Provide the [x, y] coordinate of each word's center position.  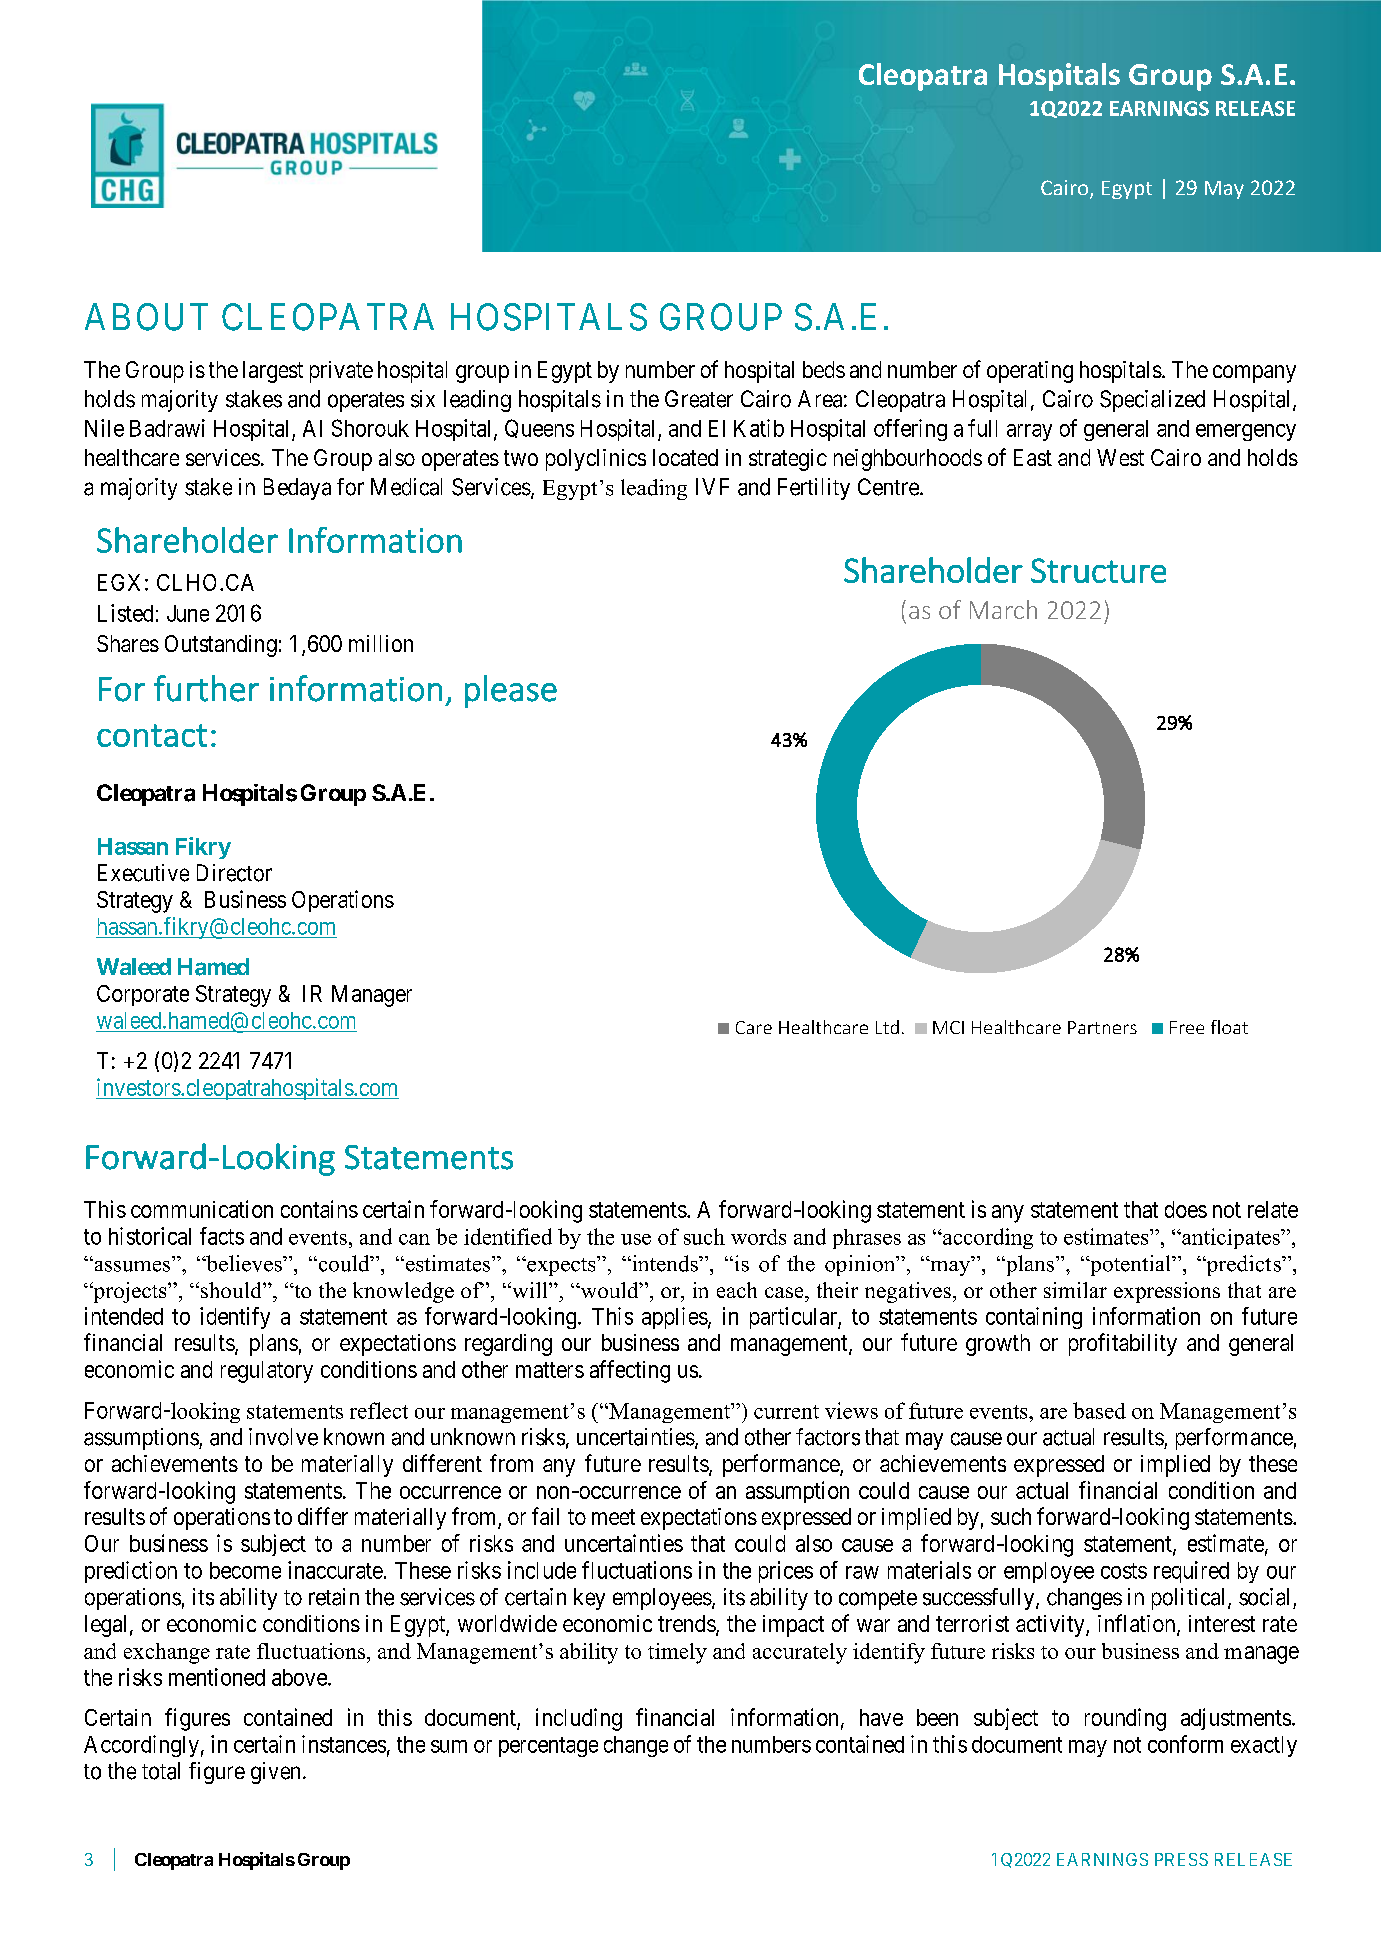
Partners [1102, 1027]
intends [665, 1263]
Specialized [1152, 401]
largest [273, 372]
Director [234, 873]
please [511, 691]
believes [244, 1263]
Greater [699, 399]
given [275, 1773]
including [579, 1719]
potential [1131, 1265]
